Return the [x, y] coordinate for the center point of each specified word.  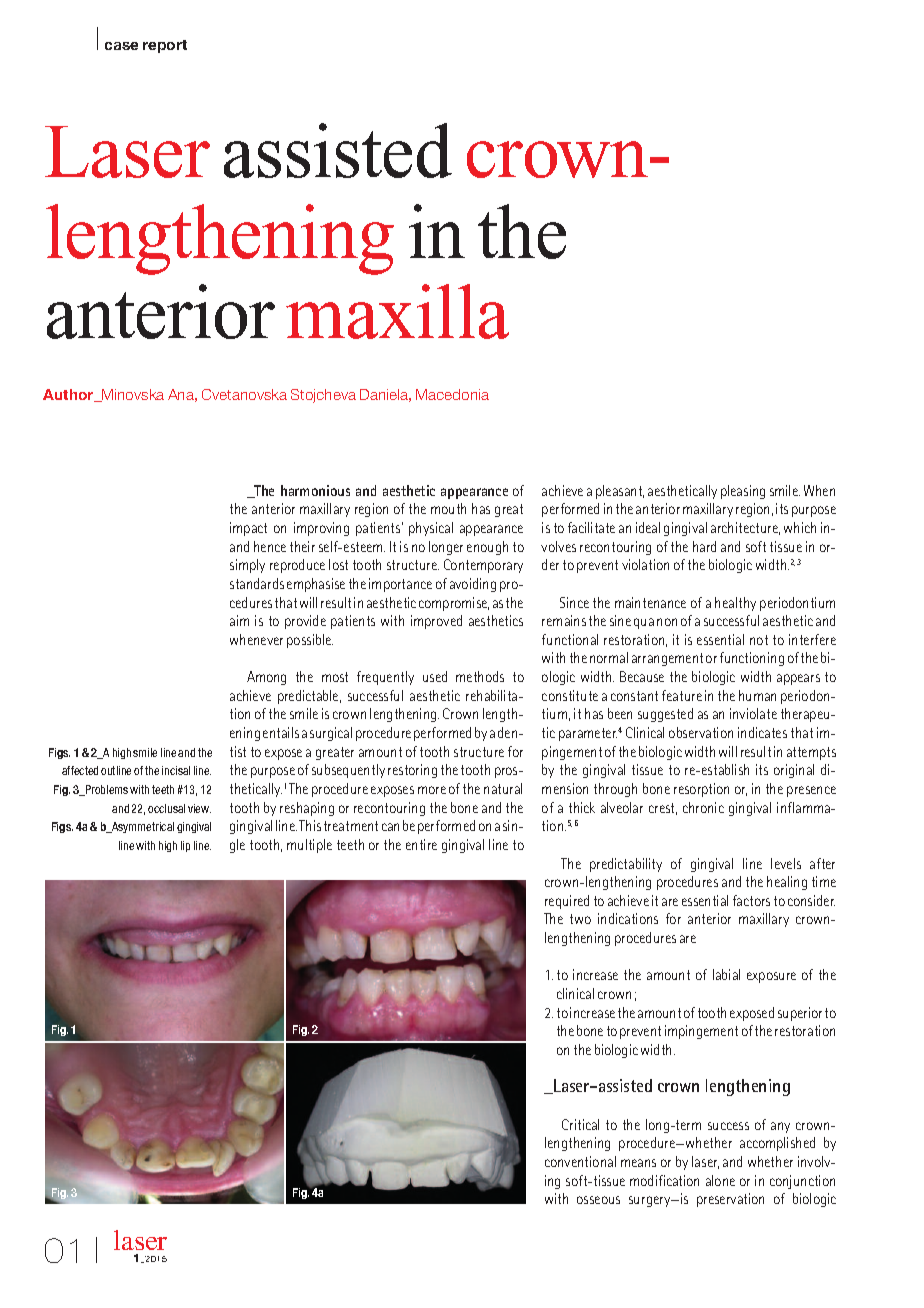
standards [257, 583]
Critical [580, 1124]
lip [185, 846]
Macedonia [452, 394]
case [121, 46]
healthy [735, 604]
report [165, 46]
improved [436, 622]
